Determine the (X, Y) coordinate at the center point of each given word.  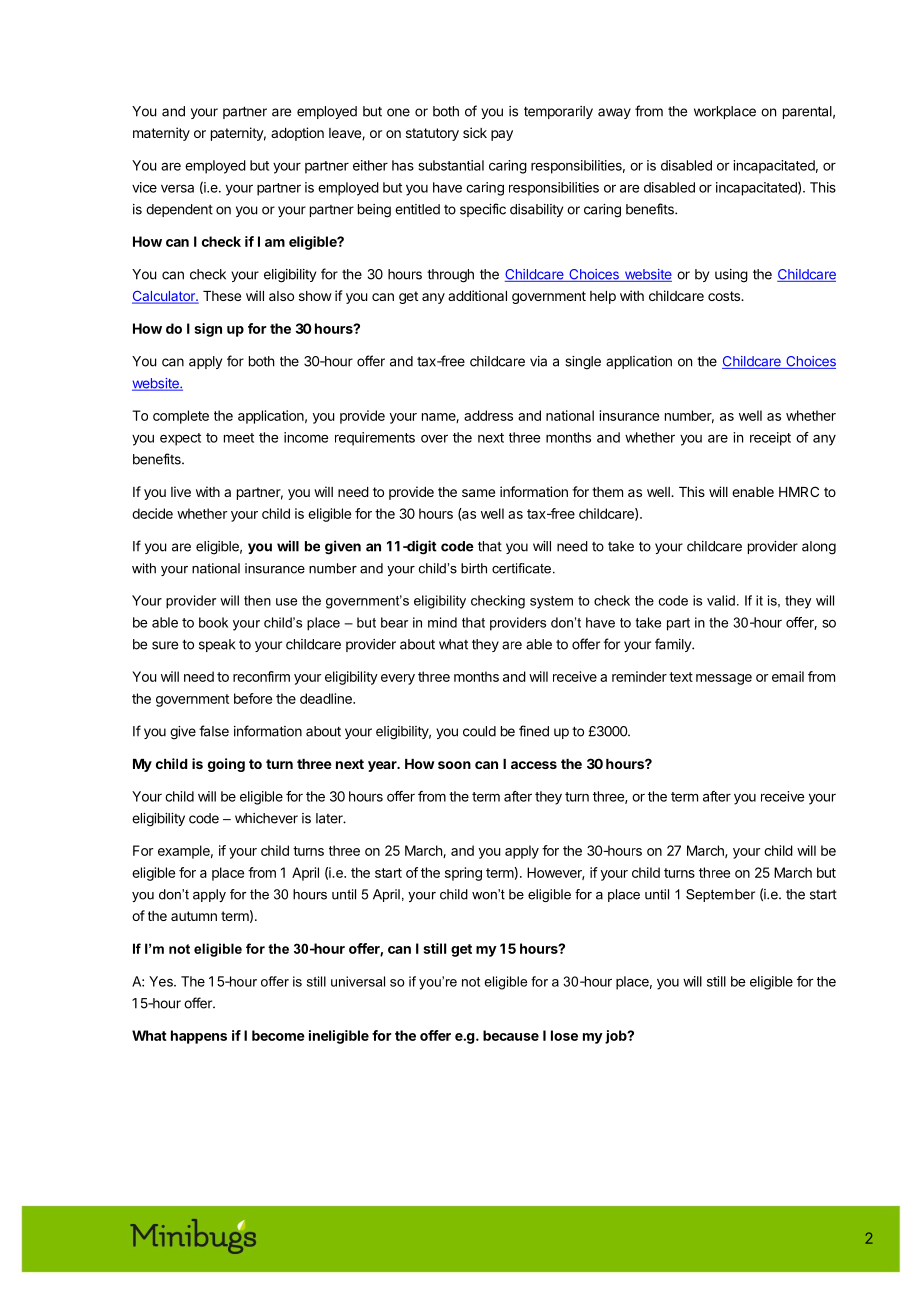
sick (475, 132)
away (614, 113)
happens (199, 1037)
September (720, 895)
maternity (161, 134)
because (511, 1035)
